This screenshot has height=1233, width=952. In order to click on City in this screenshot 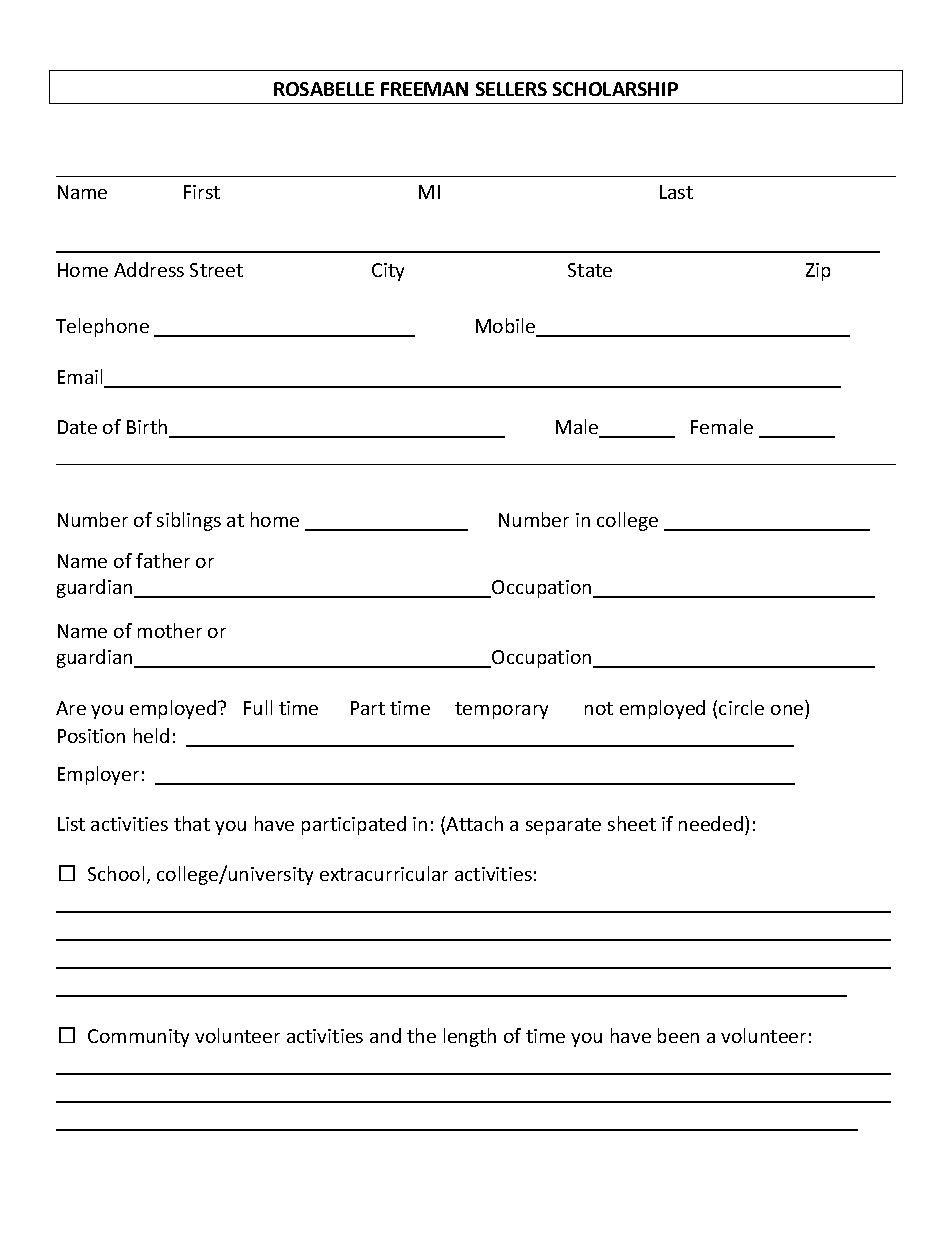, I will do `click(388, 272)`.
